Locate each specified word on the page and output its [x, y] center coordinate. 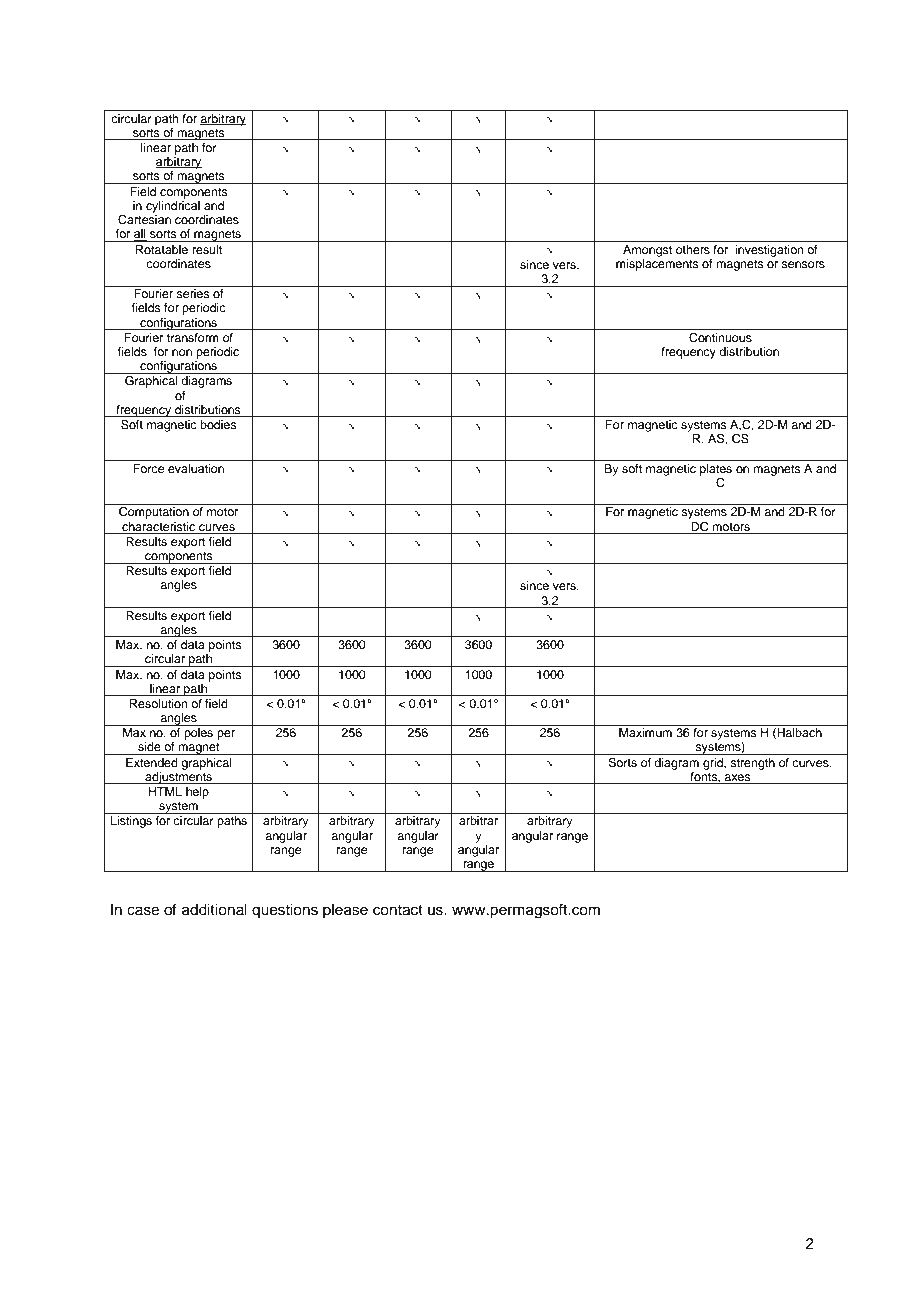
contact [398, 910]
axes [738, 779]
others [693, 249]
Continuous [720, 338]
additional [214, 910]
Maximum [645, 732]
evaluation [196, 468]
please [345, 911]
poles [198, 734]
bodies [218, 424]
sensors [803, 264]
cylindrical [173, 207]
